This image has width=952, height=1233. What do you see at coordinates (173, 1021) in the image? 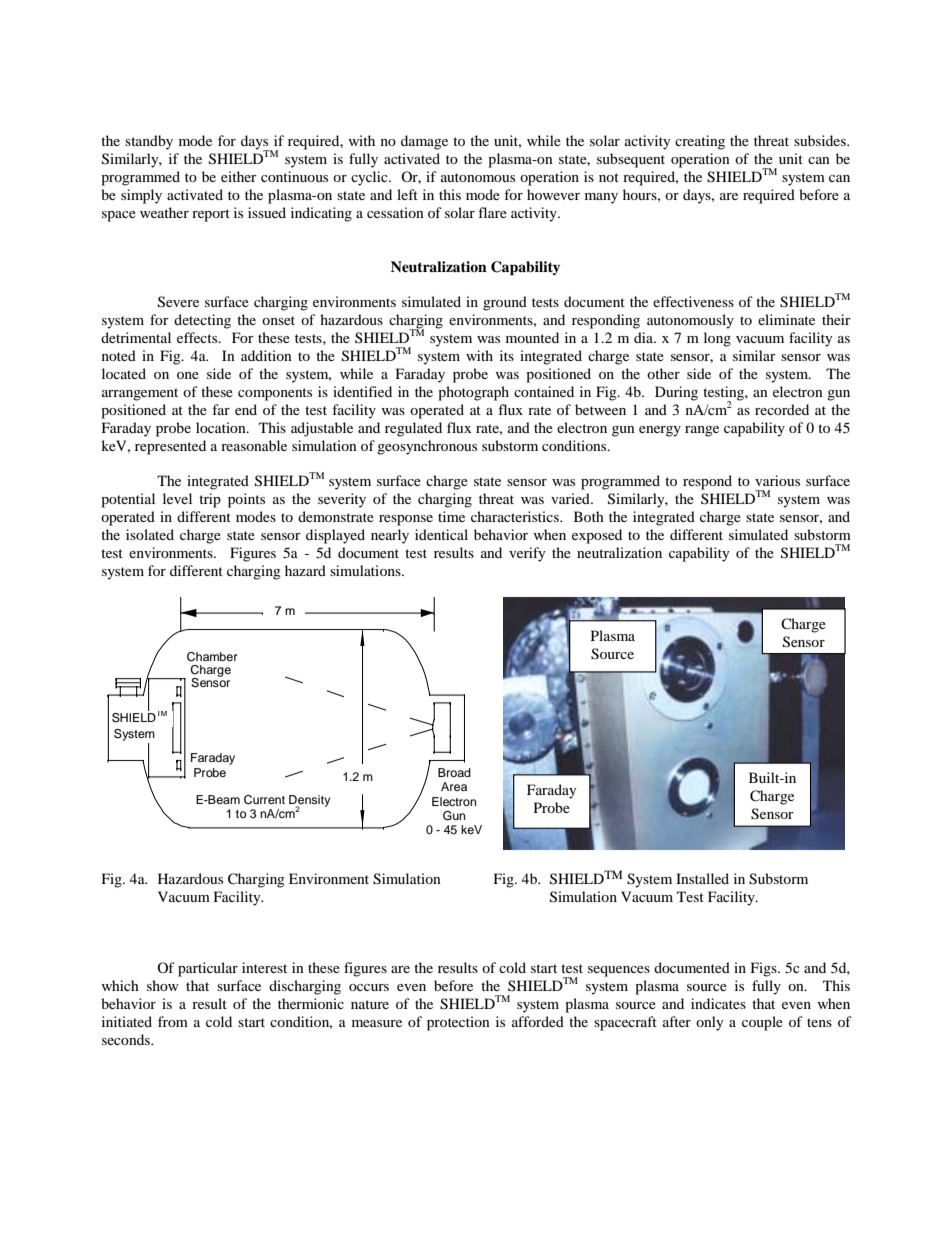
I see `from` at bounding box center [173, 1021].
